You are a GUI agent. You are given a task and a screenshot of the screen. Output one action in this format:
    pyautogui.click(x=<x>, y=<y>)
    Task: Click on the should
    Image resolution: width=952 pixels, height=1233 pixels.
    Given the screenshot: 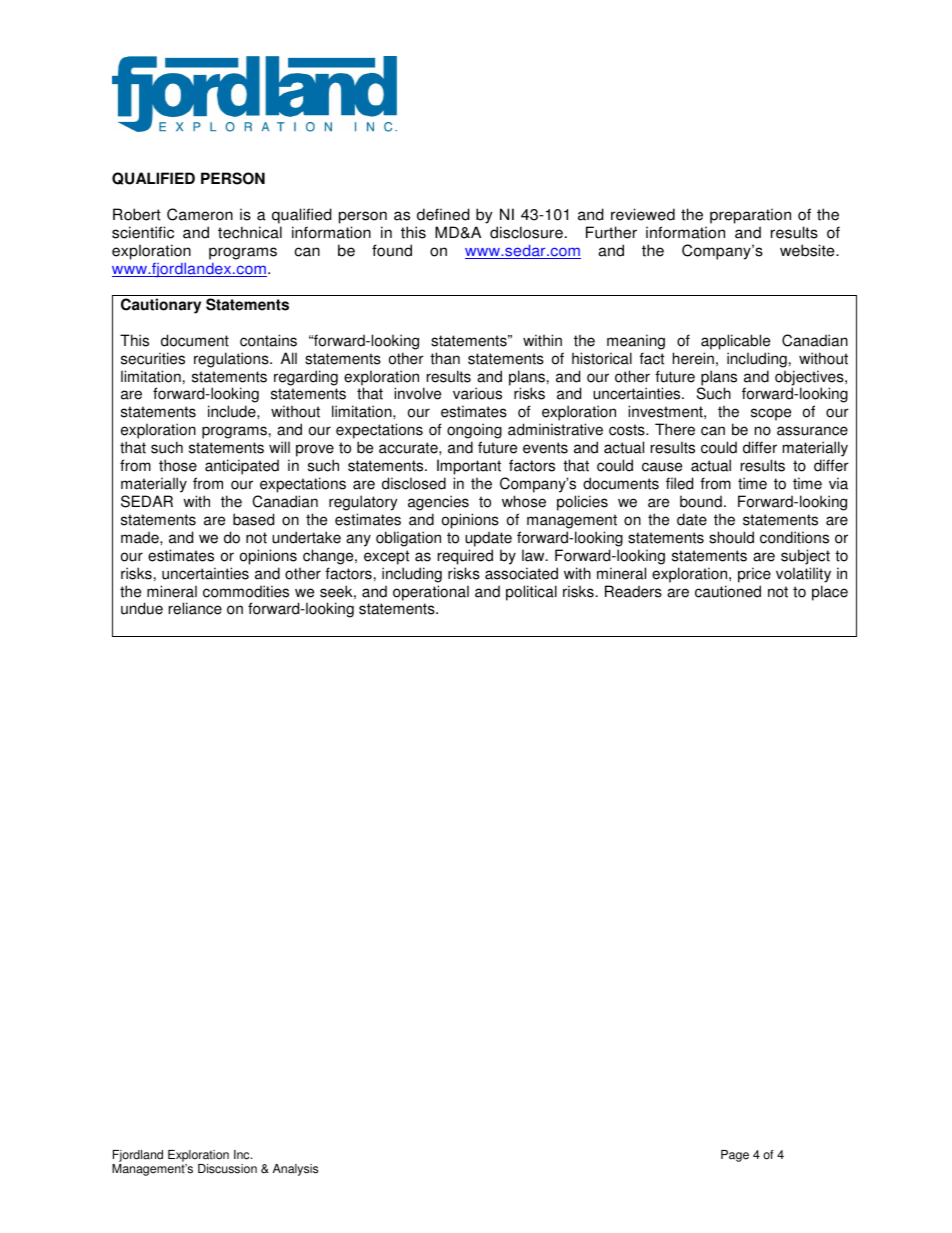 What is the action you would take?
    pyautogui.click(x=731, y=537)
